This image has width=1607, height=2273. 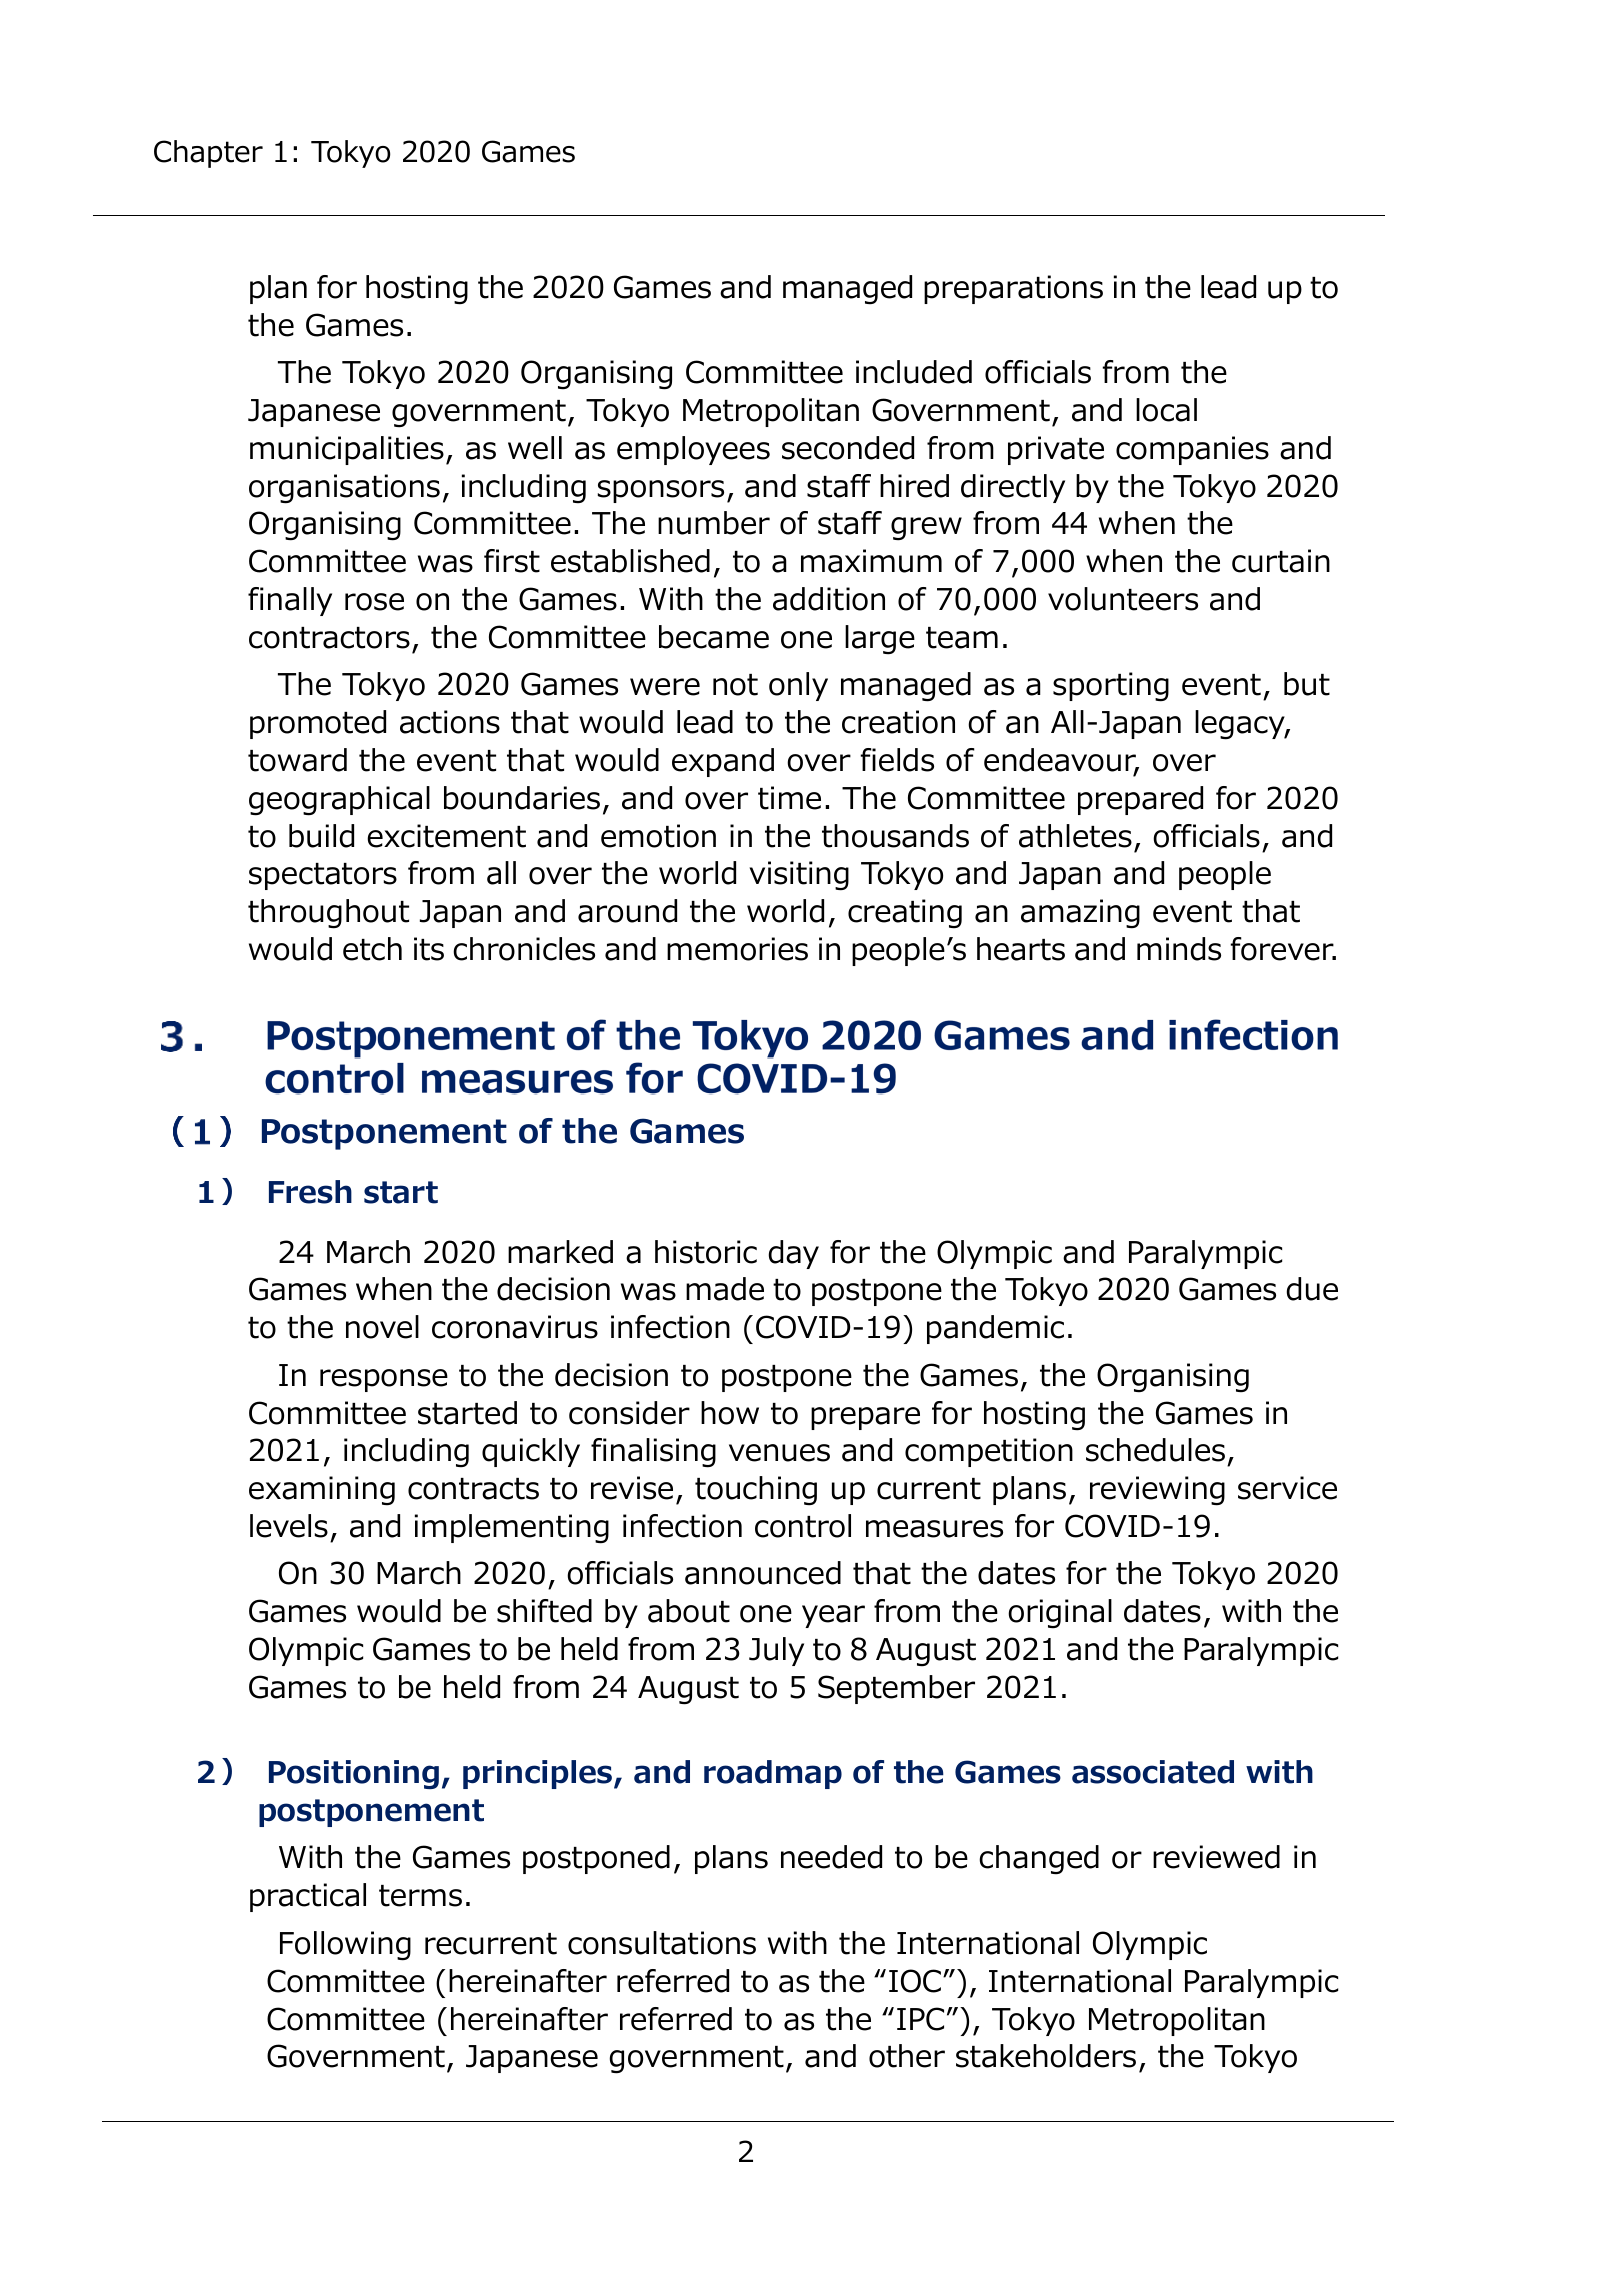 What do you see at coordinates (289, 1526) in the image?
I see `levels` at bounding box center [289, 1526].
